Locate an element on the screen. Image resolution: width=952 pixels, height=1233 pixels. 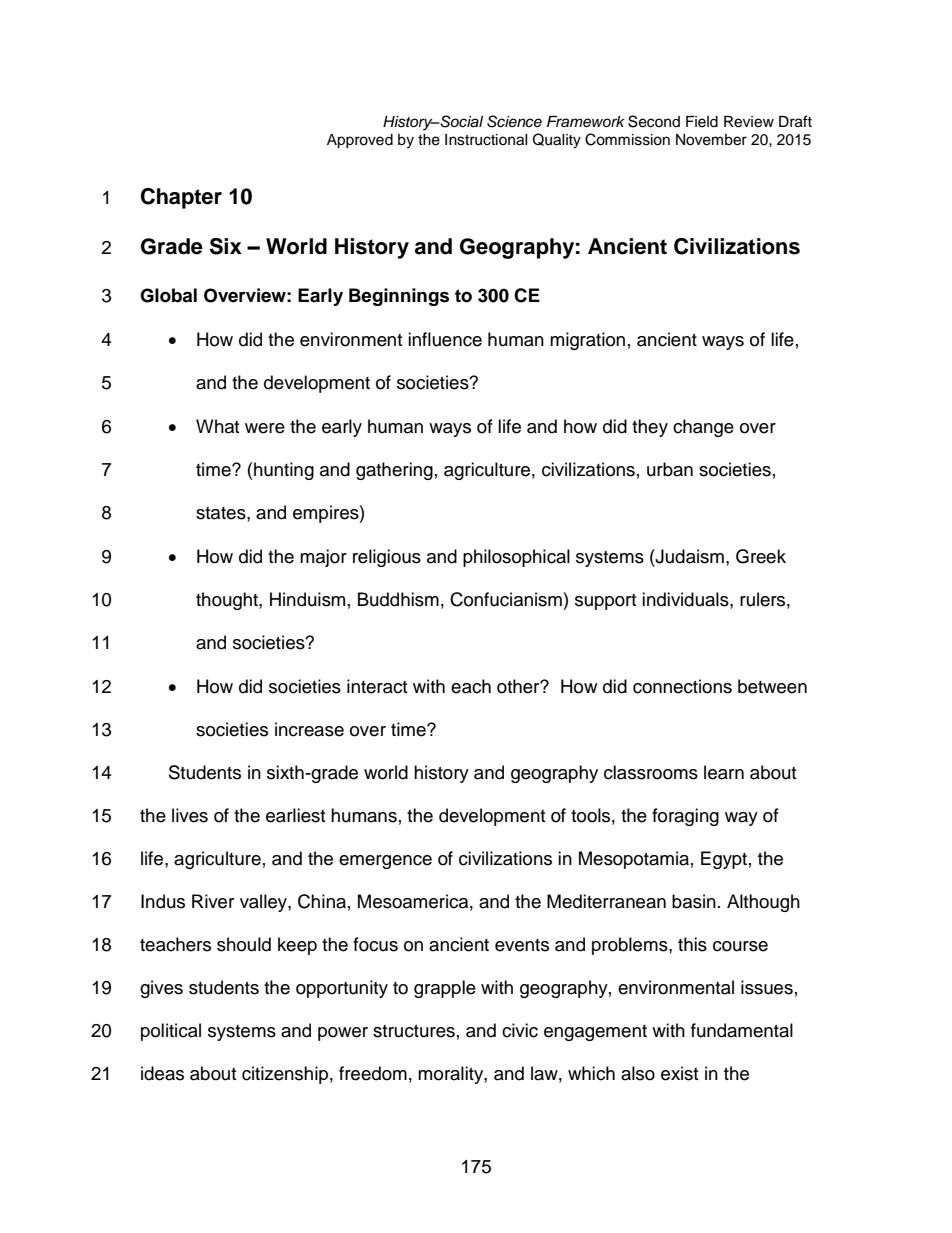
Instructional is located at coordinates (486, 140).
